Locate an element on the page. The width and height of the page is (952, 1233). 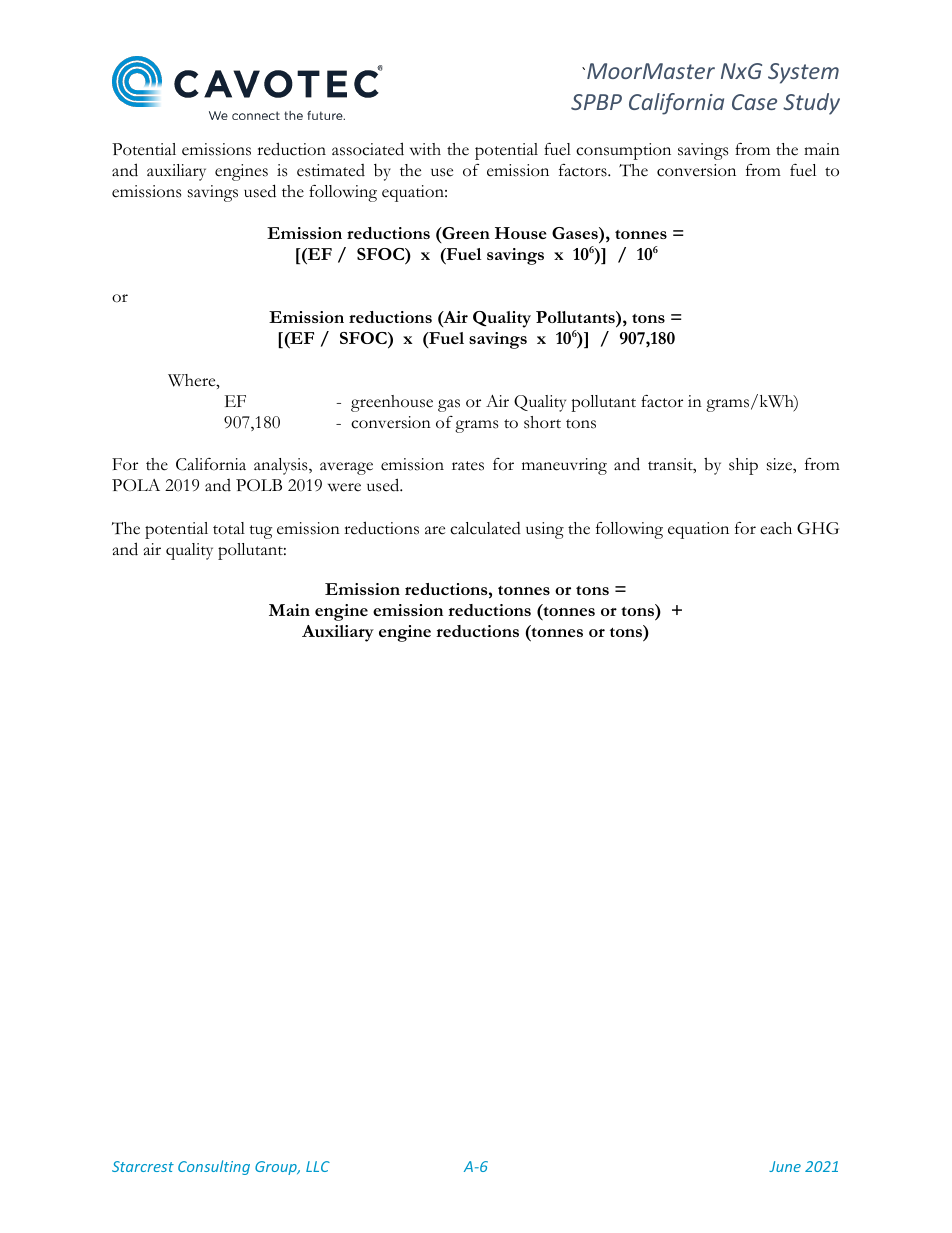
with is located at coordinates (425, 149).
